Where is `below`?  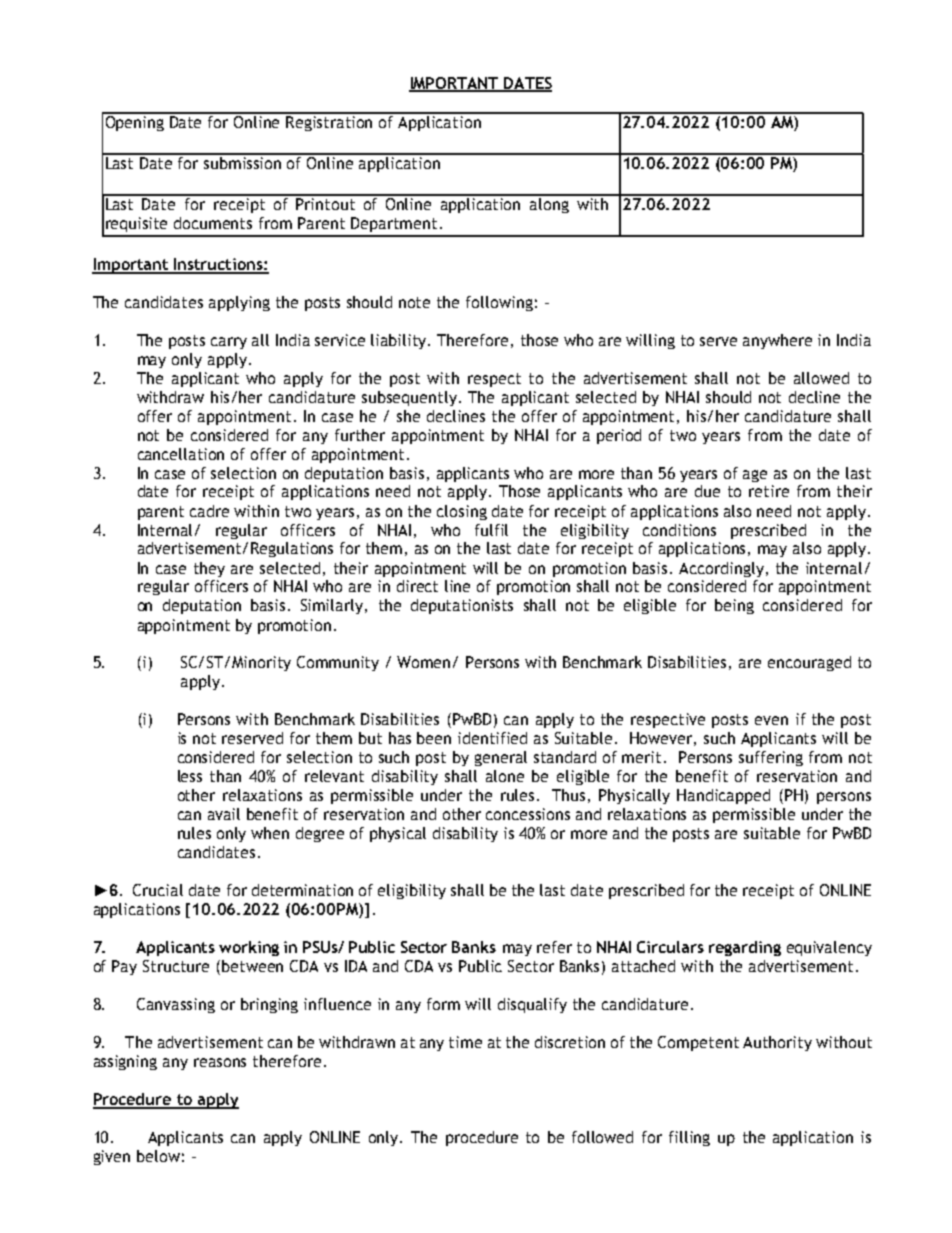
below is located at coordinates (158, 1156).
